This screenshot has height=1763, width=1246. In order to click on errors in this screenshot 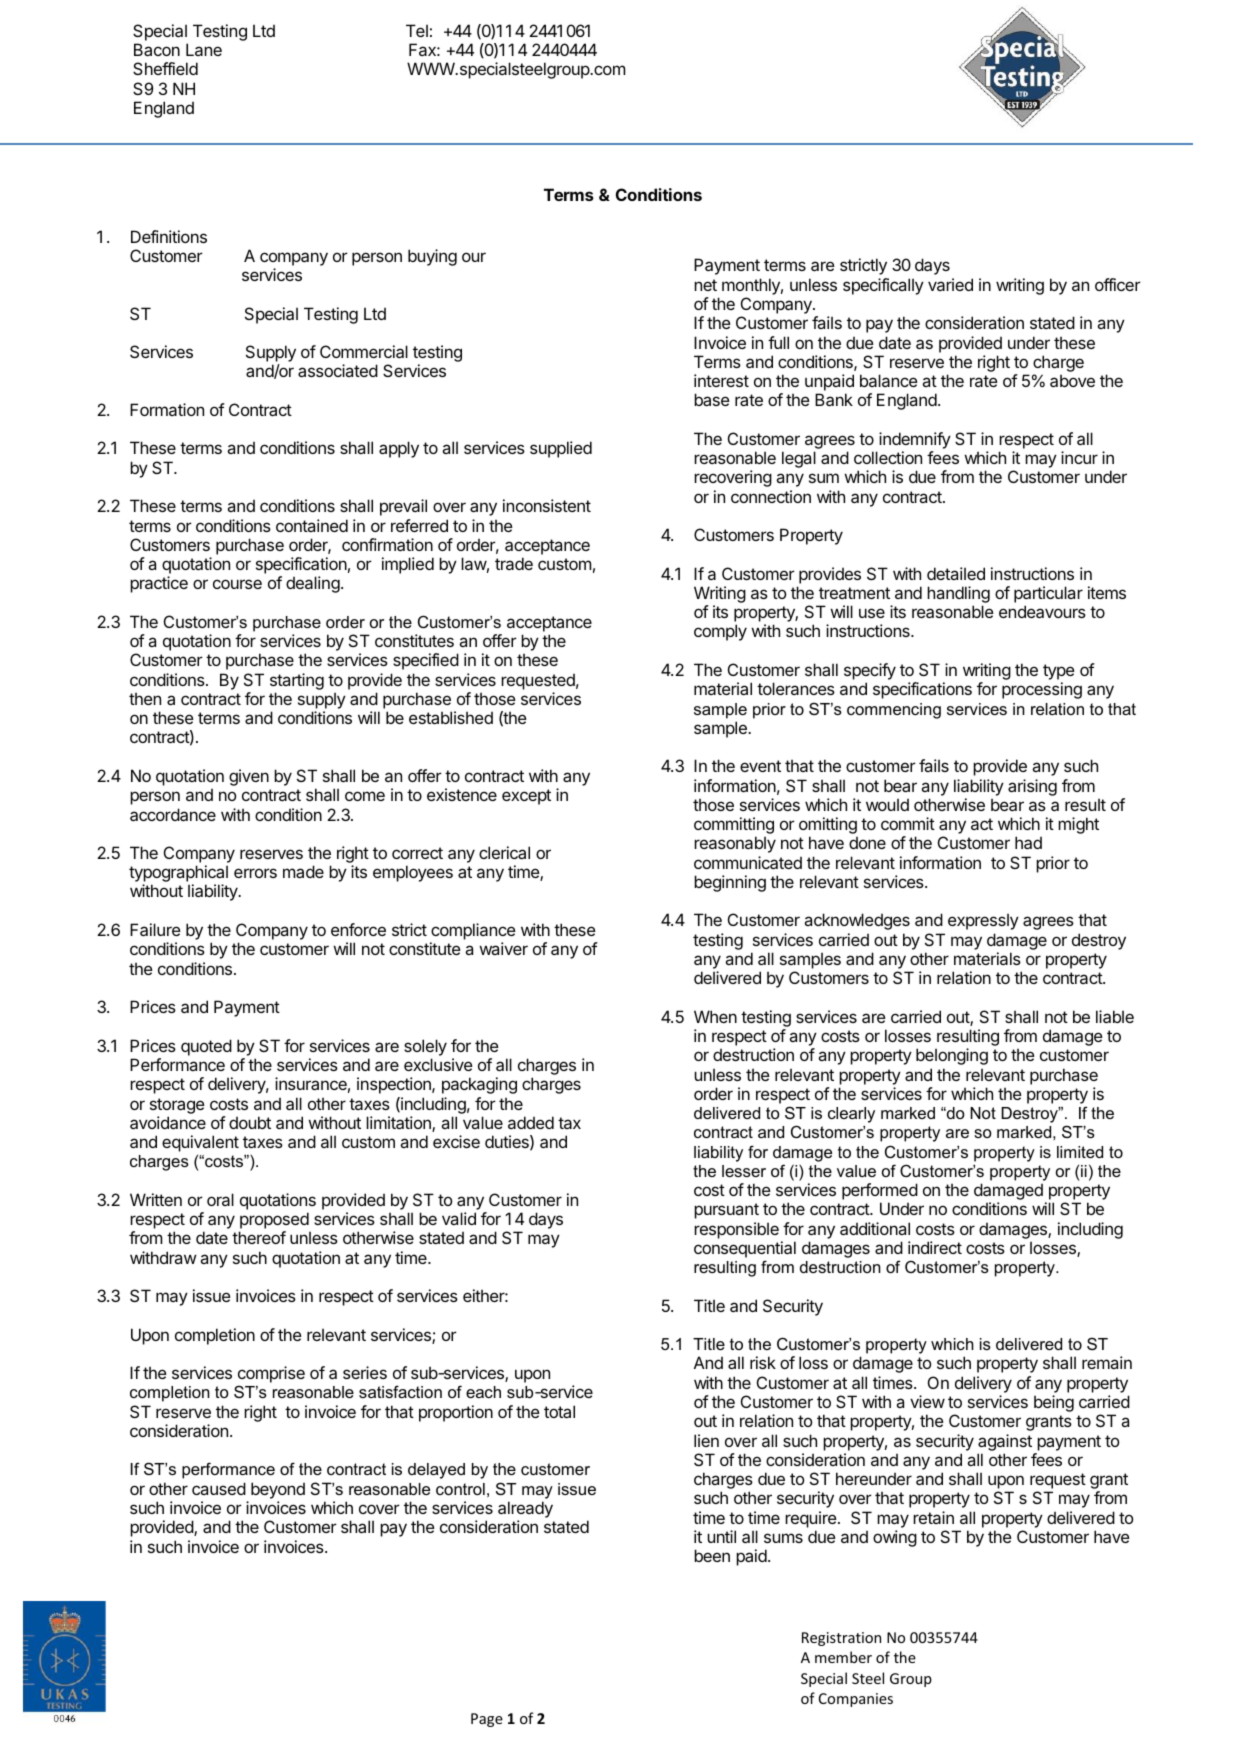, I will do `click(255, 873)`.
